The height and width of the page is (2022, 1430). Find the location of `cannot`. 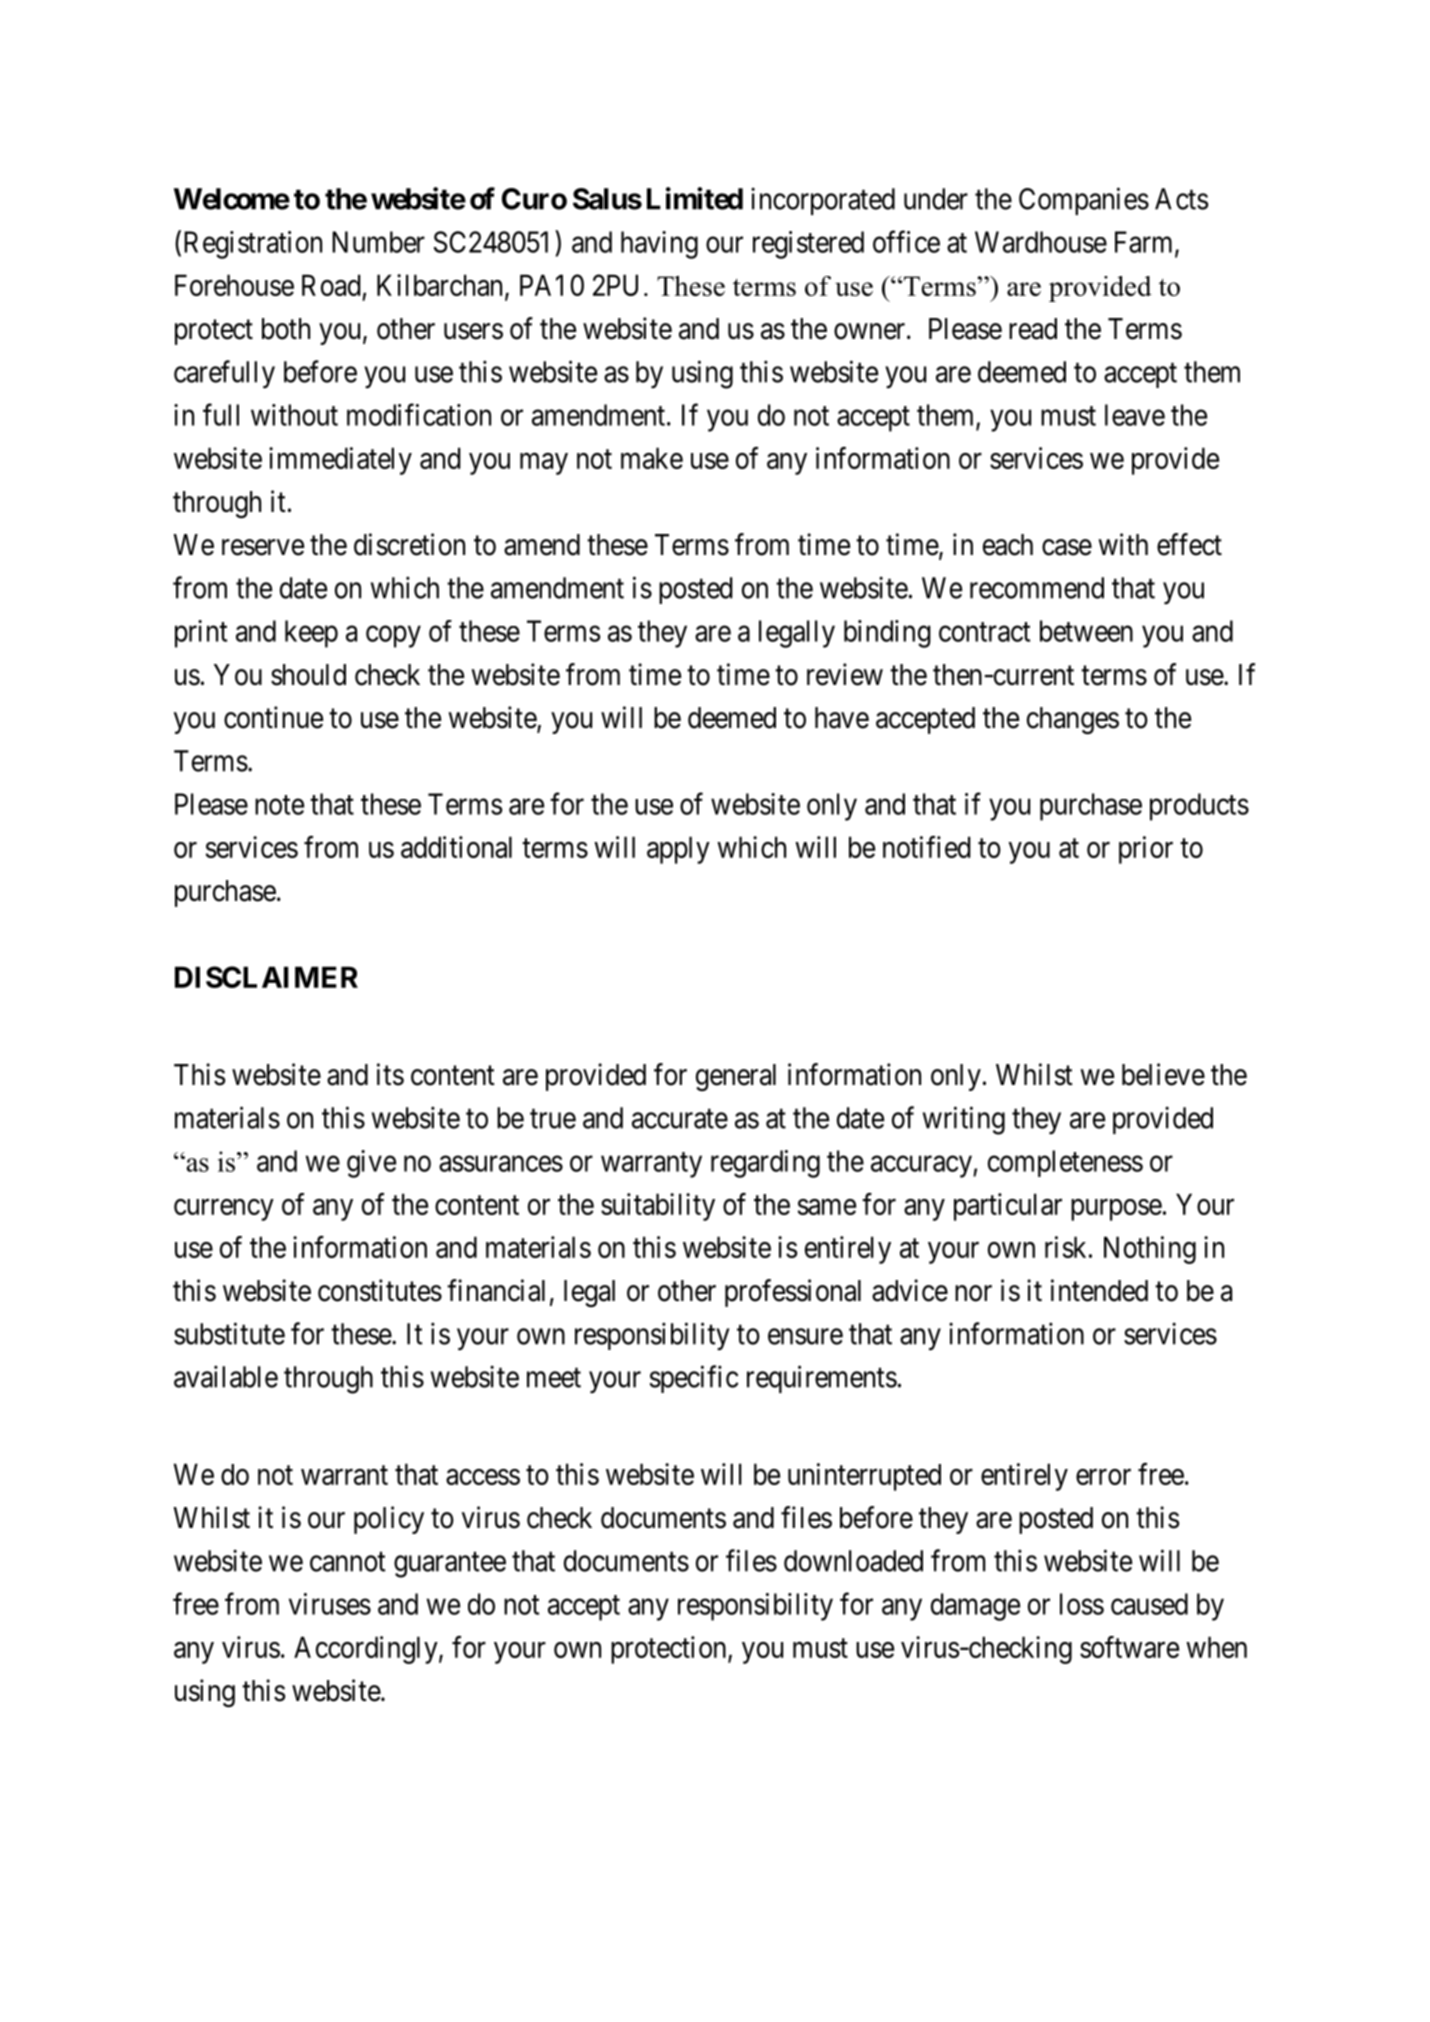

cannot is located at coordinates (348, 1562).
